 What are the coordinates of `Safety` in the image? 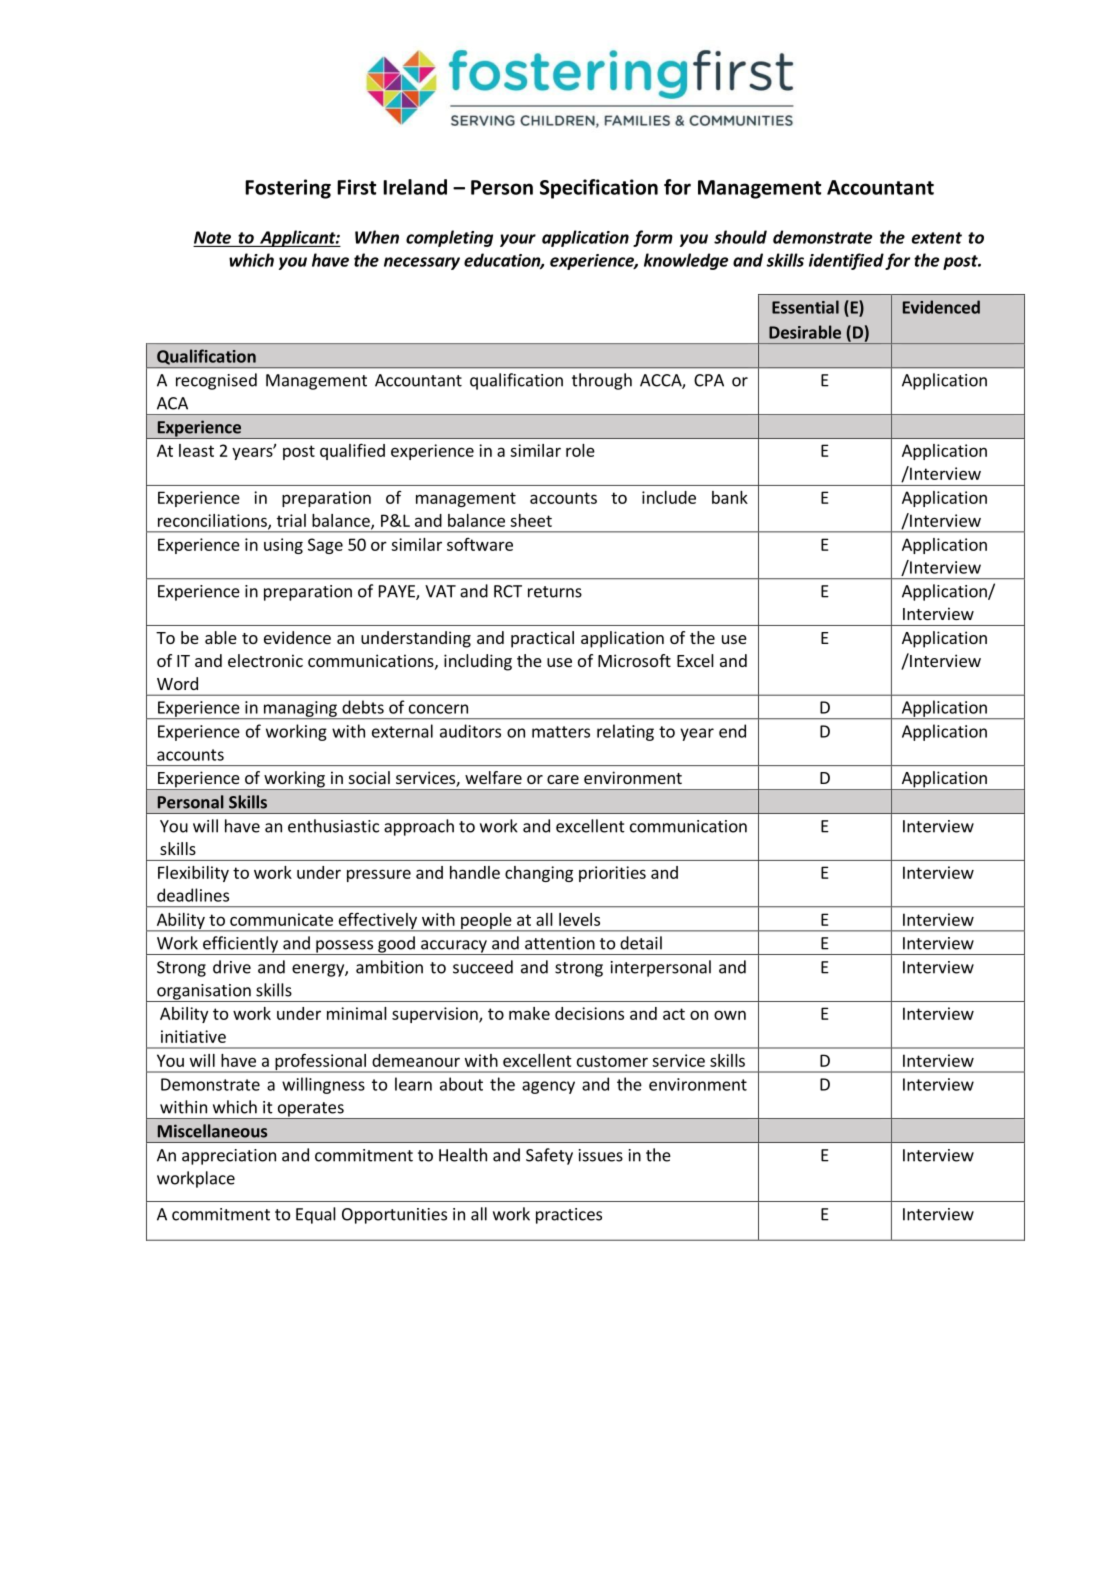 It's located at (549, 1156).
